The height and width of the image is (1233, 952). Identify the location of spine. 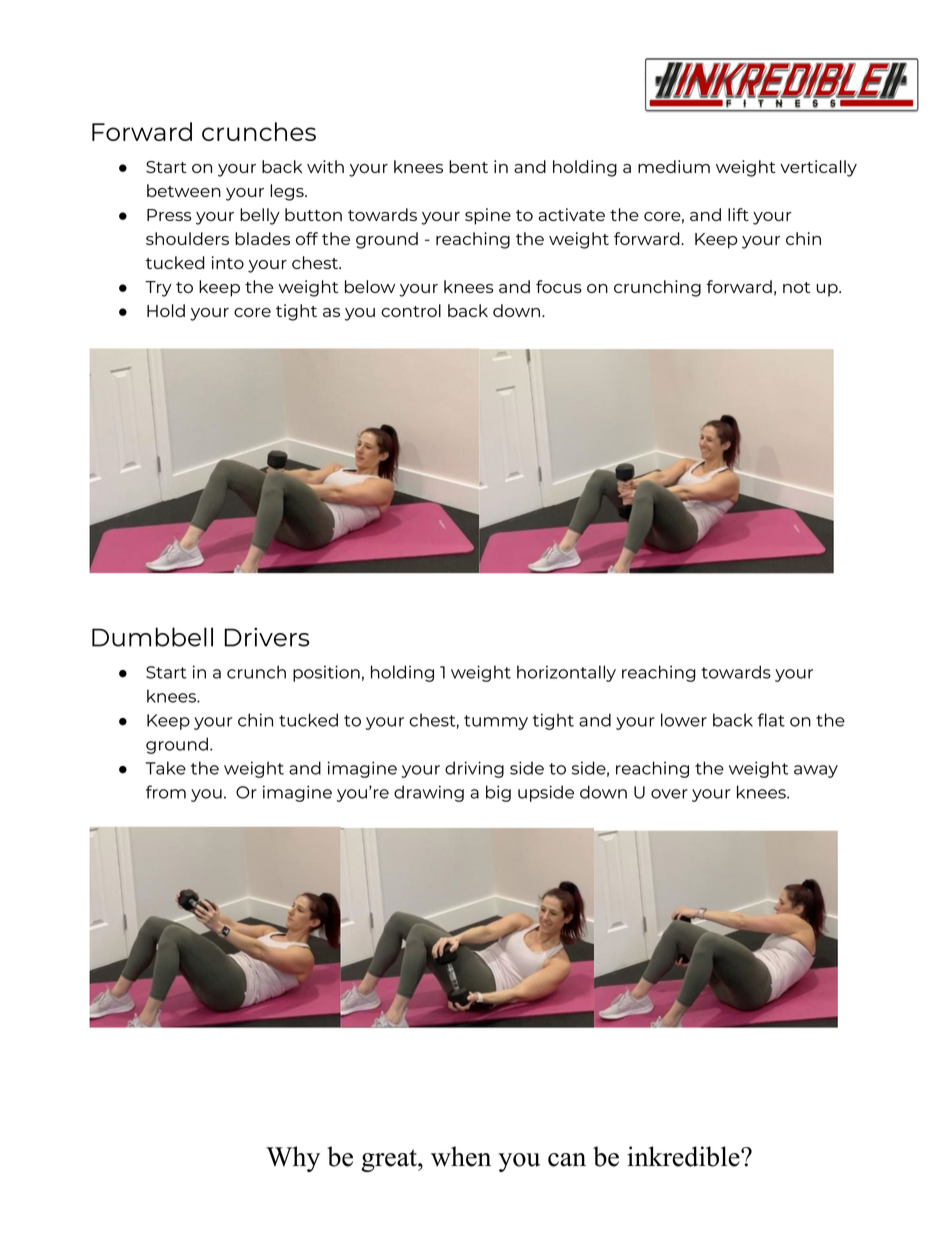
(488, 216).
